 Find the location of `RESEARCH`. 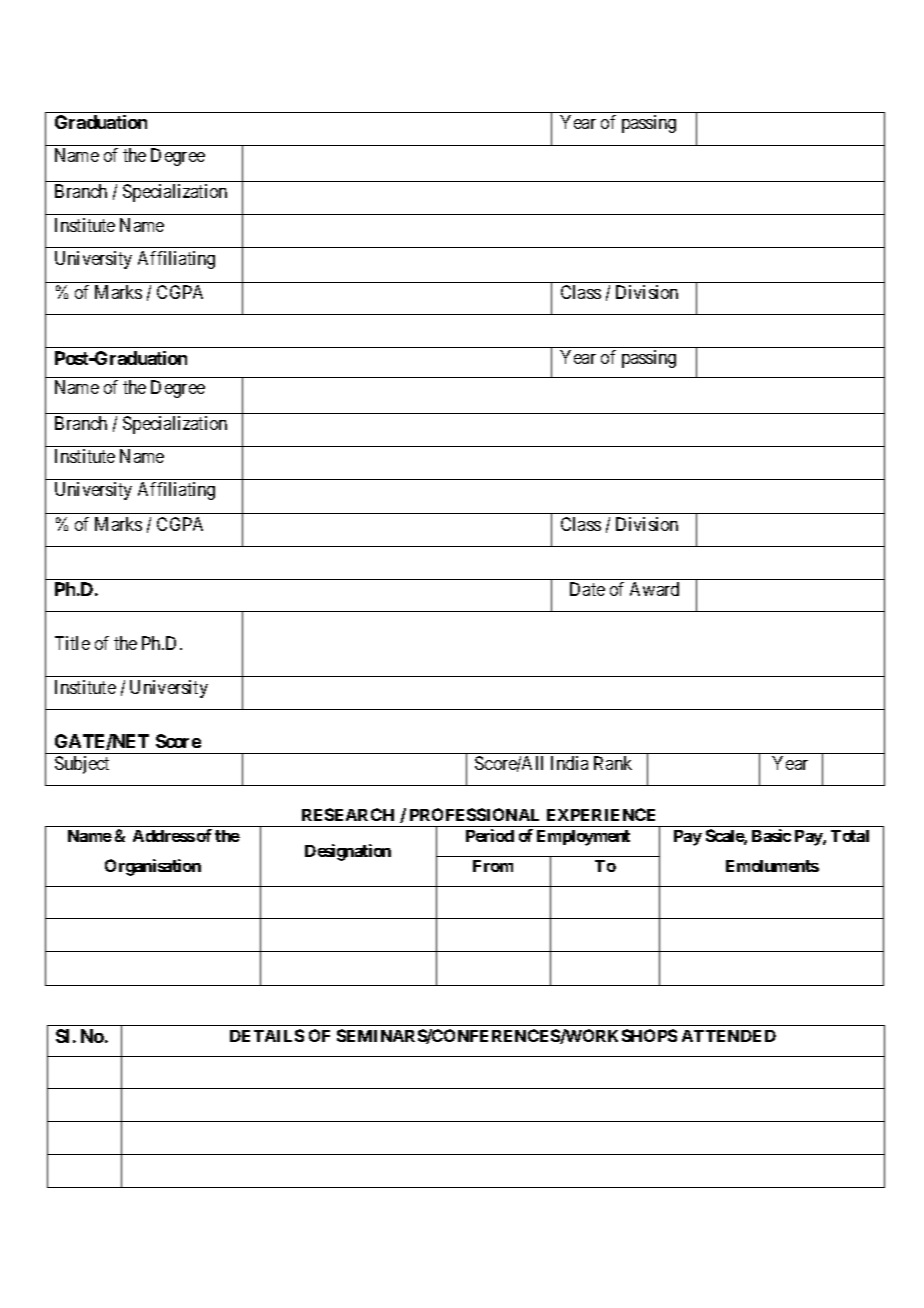

RESEARCH is located at coordinates (348, 814).
